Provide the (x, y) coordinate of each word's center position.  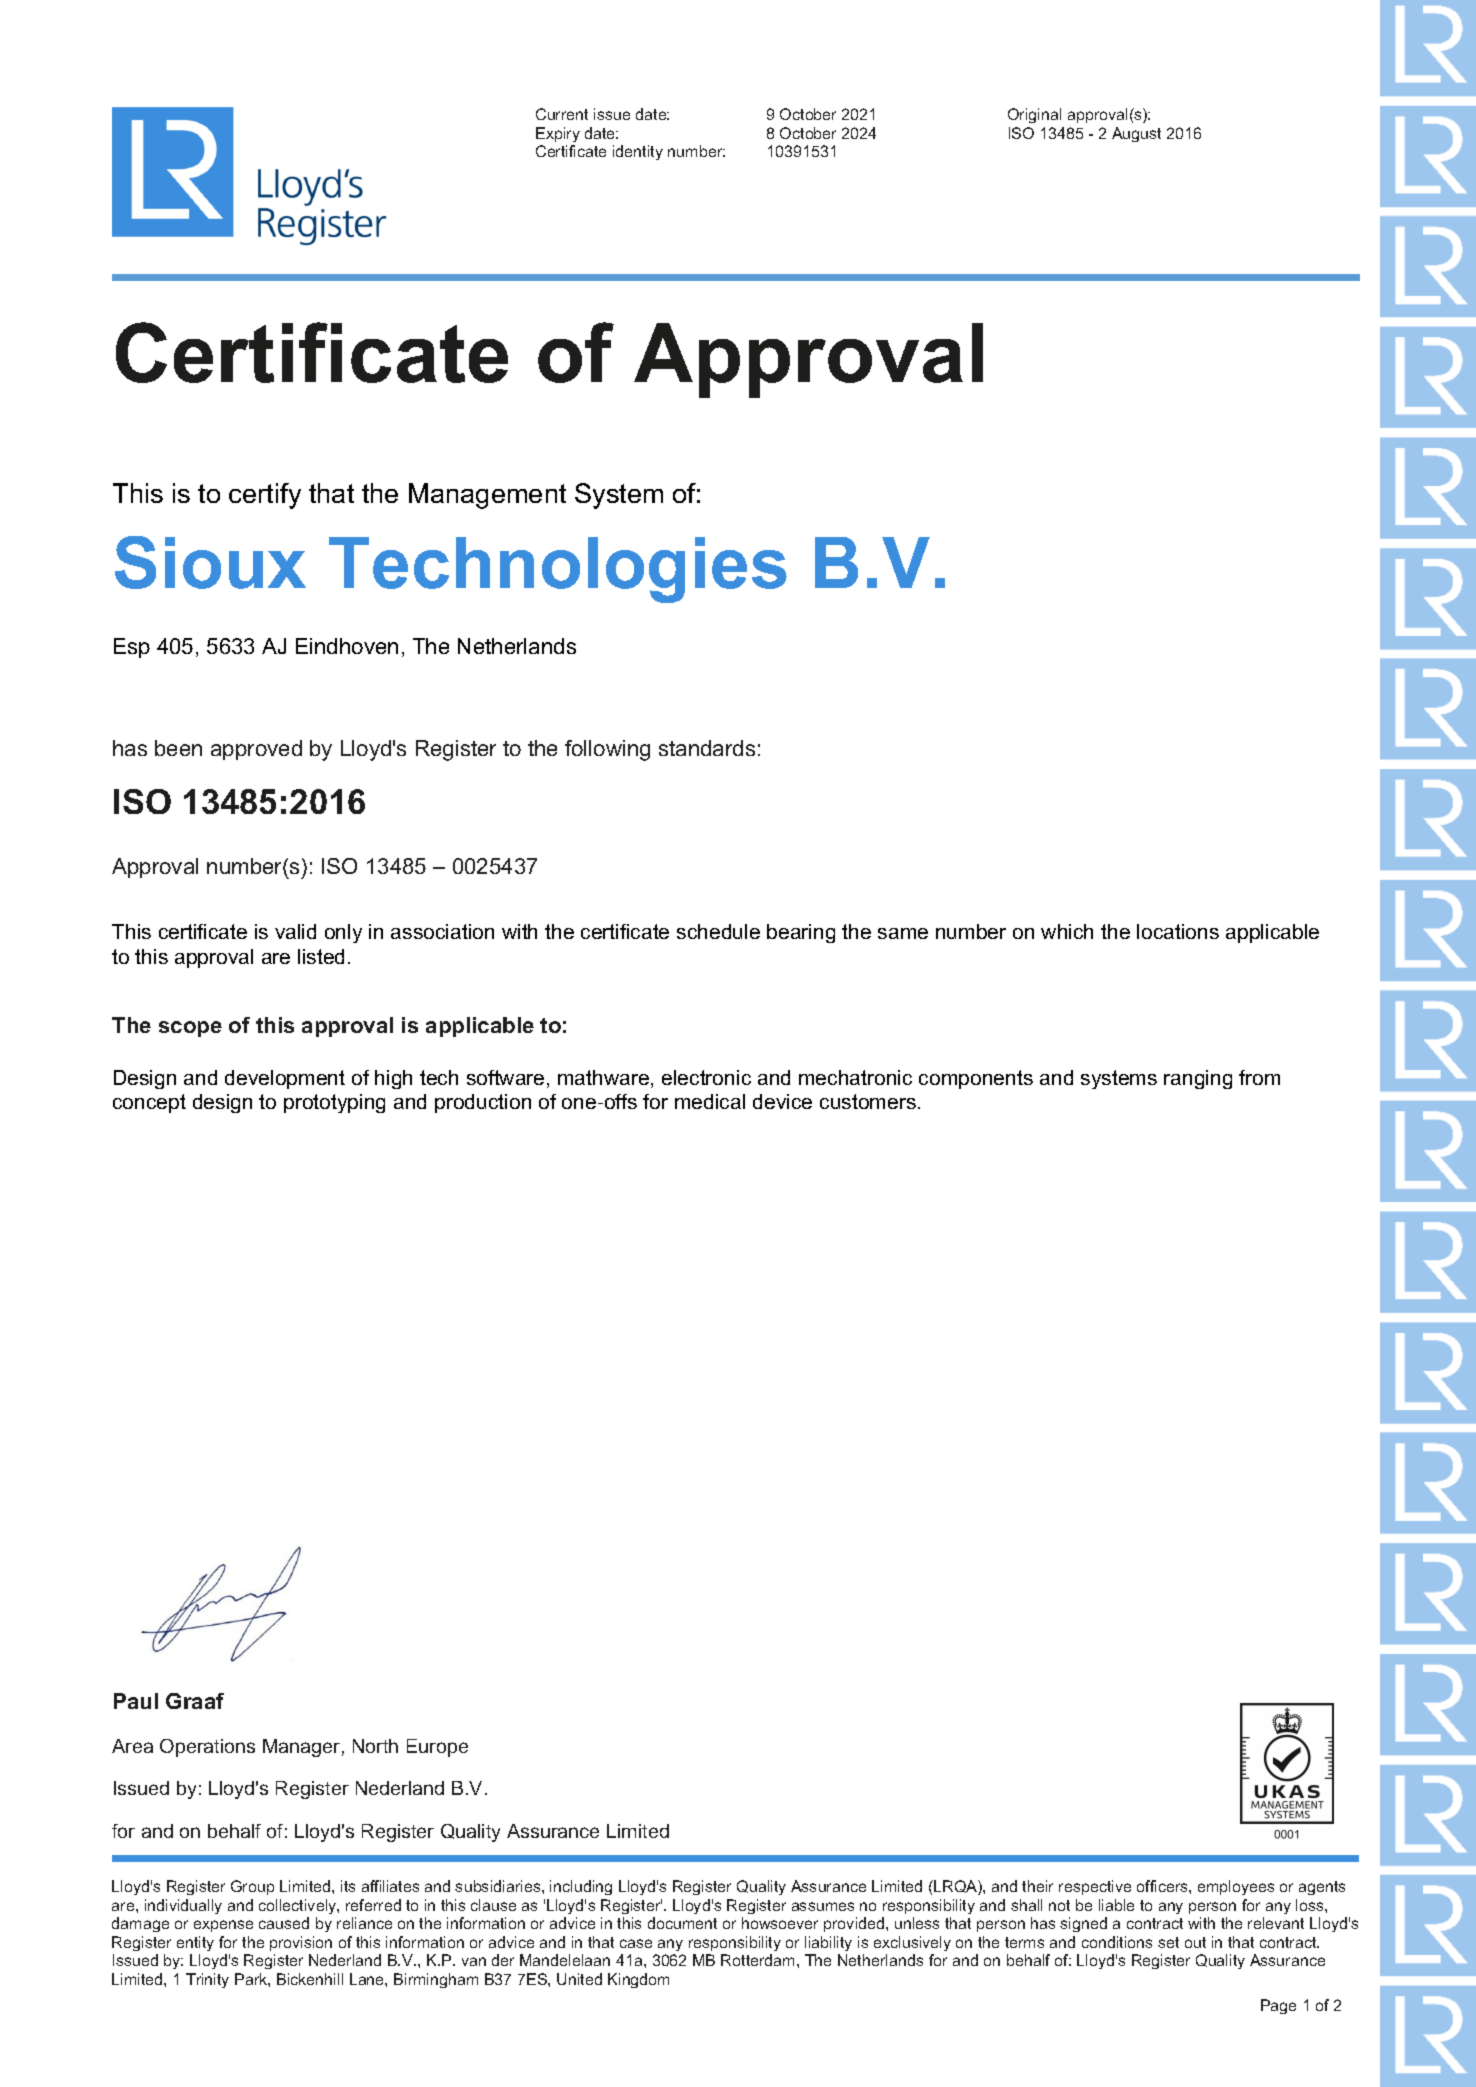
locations (1178, 931)
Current (562, 114)
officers (1163, 1886)
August (1136, 134)
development (285, 1079)
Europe (437, 1748)
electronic (706, 1077)
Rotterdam (759, 1960)
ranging (1198, 1079)
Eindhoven (347, 646)
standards (707, 748)
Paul (136, 1701)
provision (301, 1943)
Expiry (558, 134)
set (1168, 1942)
